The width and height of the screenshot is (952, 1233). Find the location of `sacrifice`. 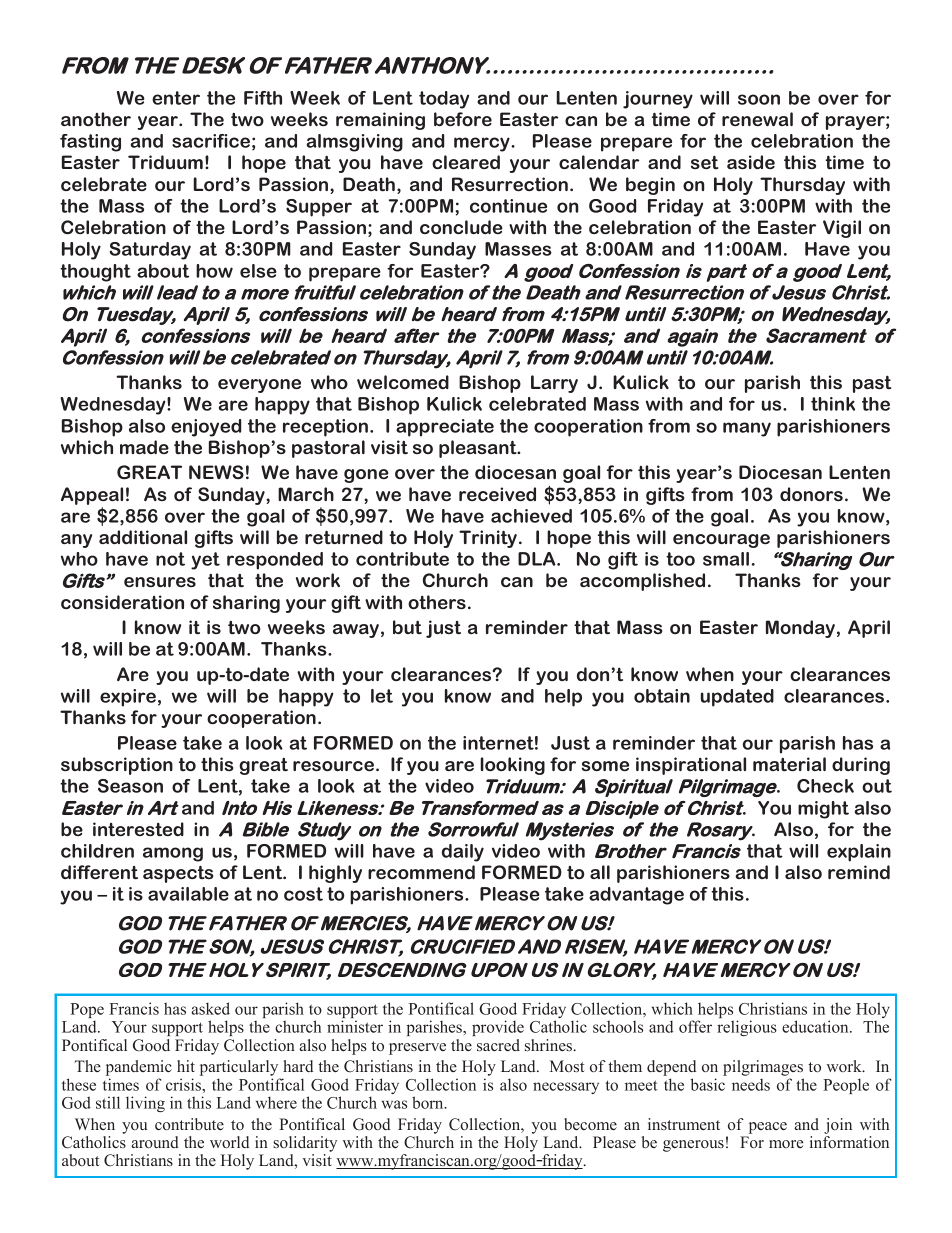

sacrifice is located at coordinates (211, 141).
